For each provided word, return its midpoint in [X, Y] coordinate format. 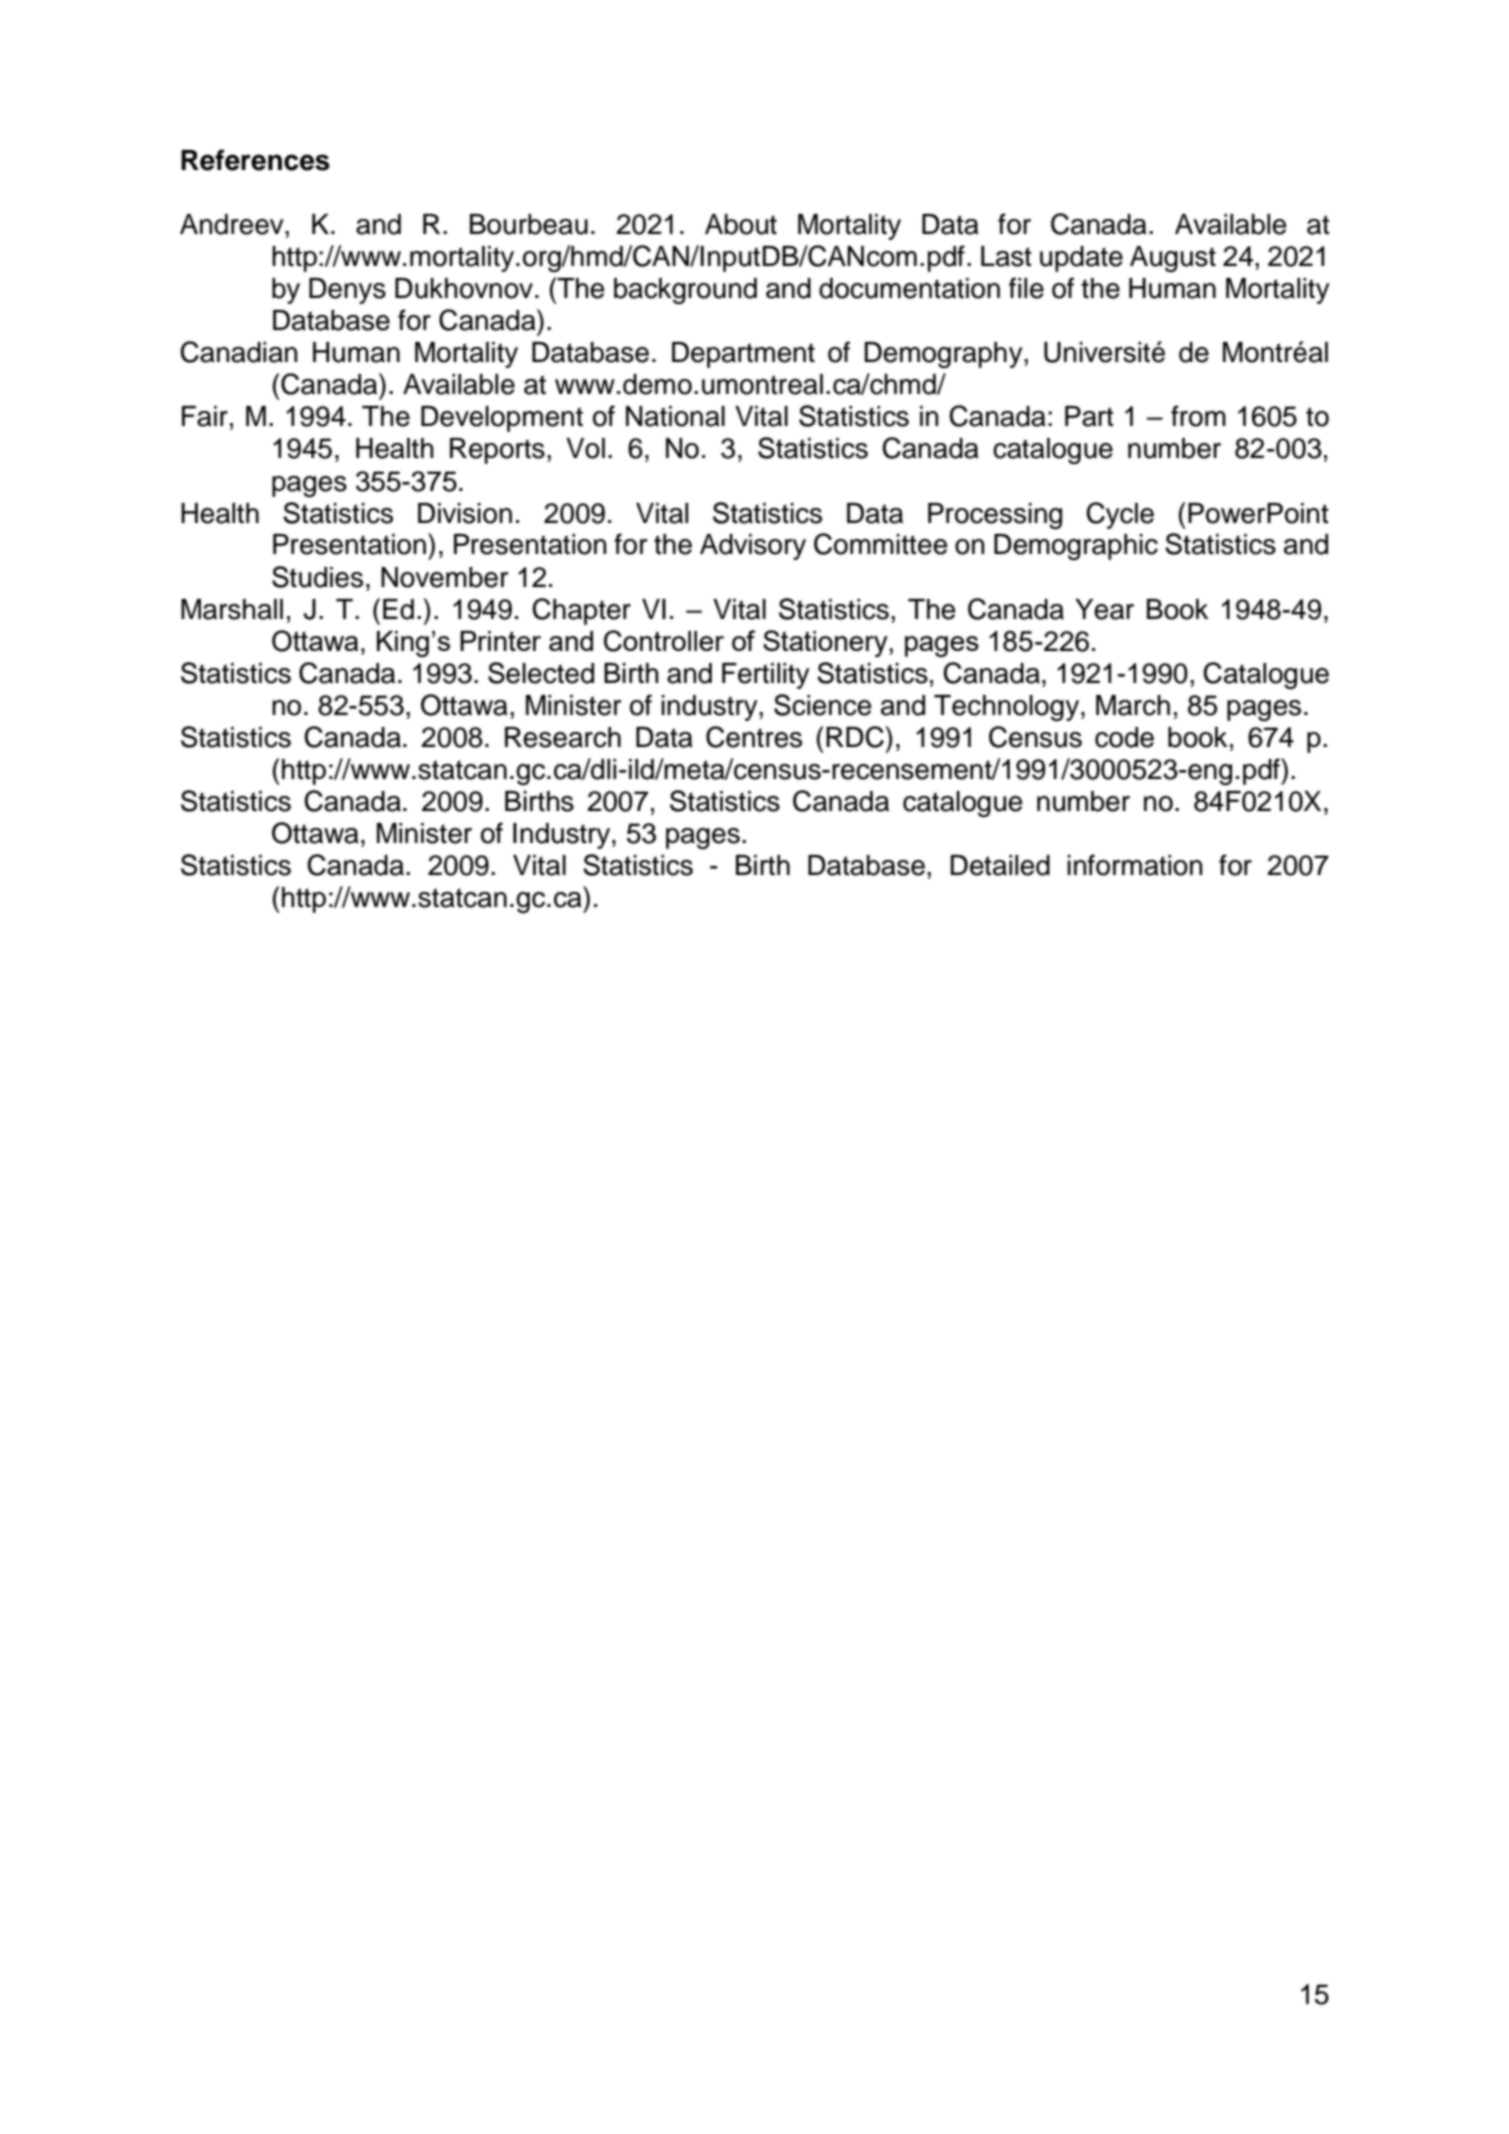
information [1134, 865]
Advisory [753, 547]
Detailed [1000, 865]
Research [563, 737]
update [1081, 259]
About [741, 224]
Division [465, 513]
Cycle [1120, 515]
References [255, 160]
